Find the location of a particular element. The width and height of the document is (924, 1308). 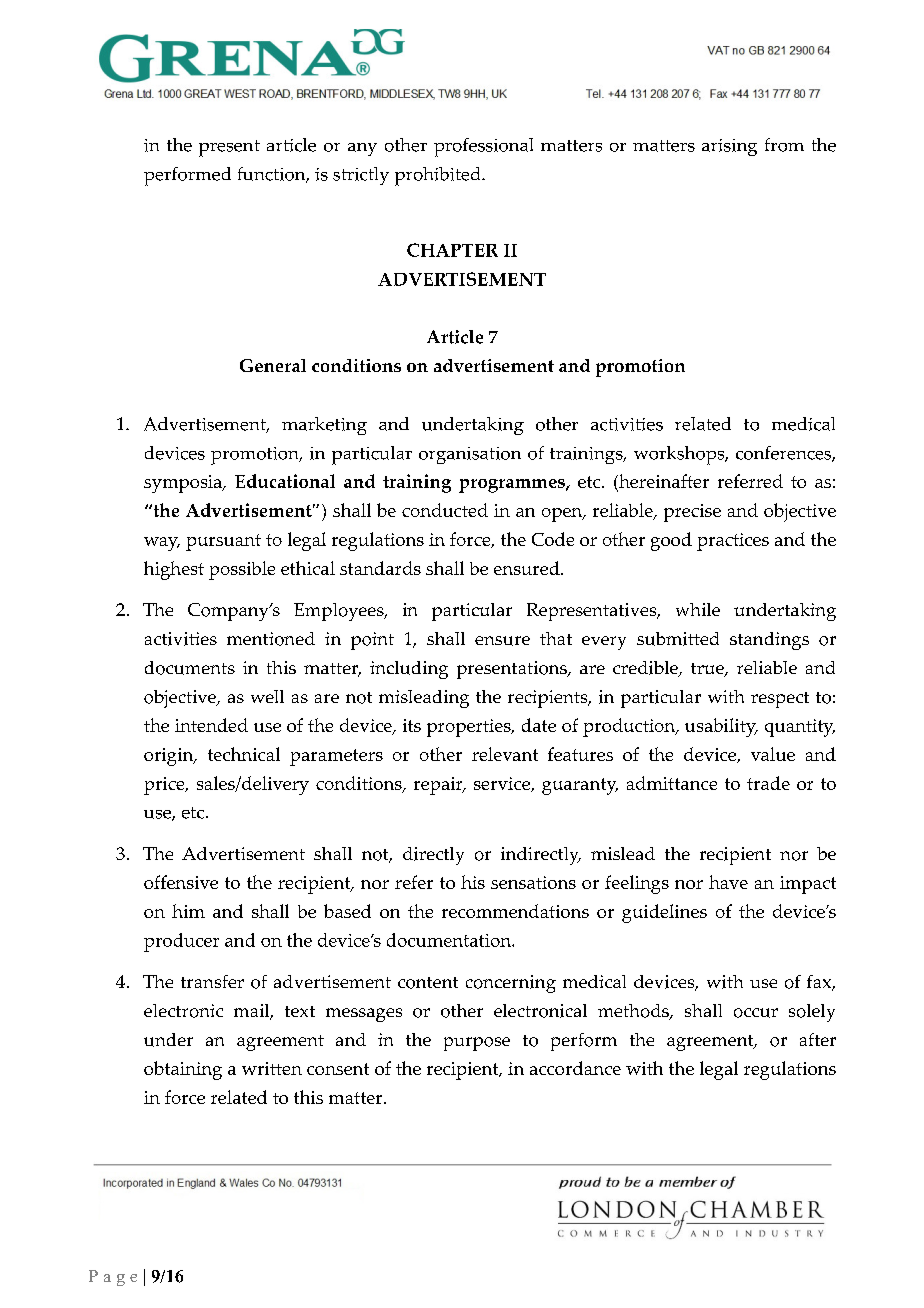

strictly is located at coordinates (361, 176).
